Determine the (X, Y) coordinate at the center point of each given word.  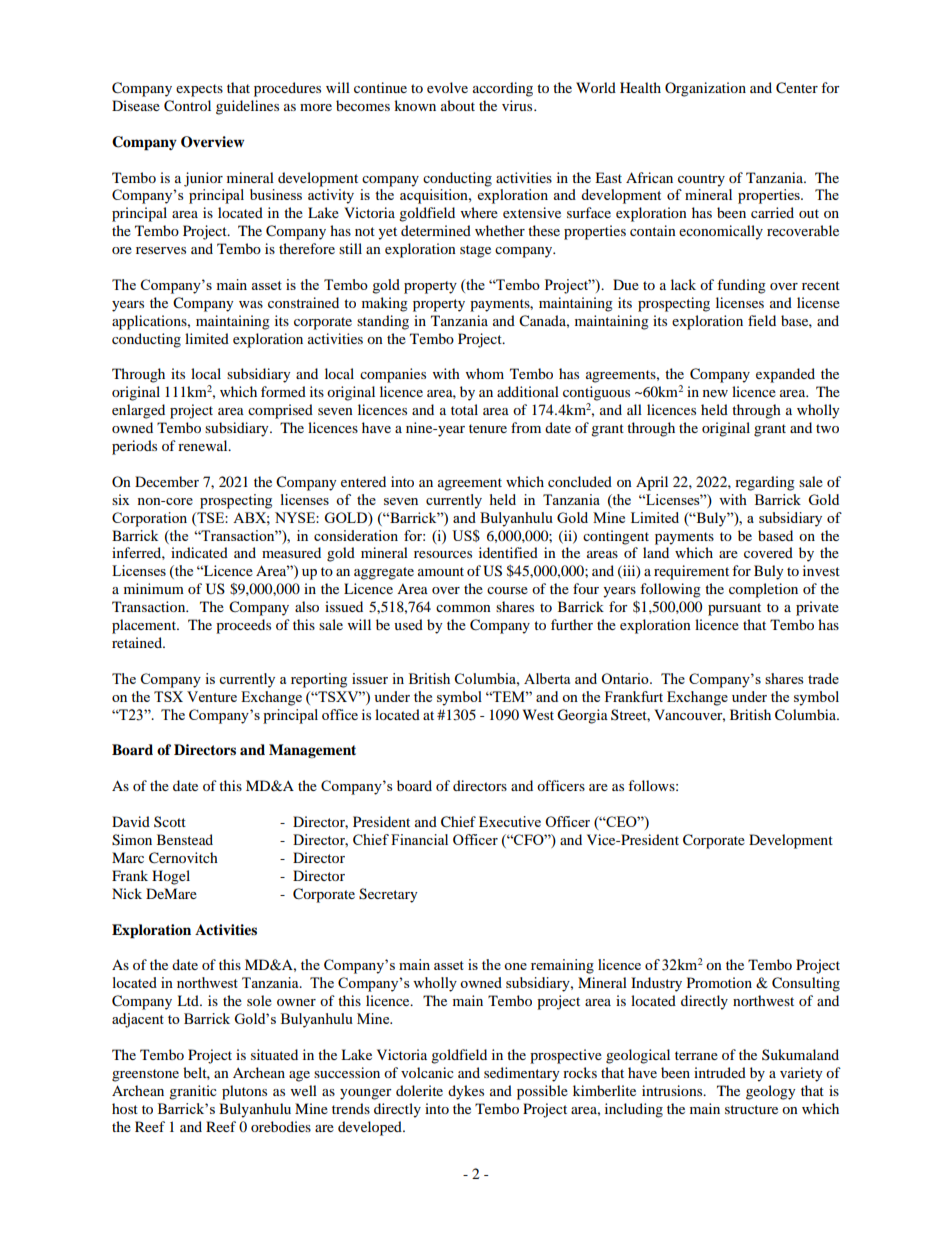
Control (187, 106)
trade (823, 678)
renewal (204, 445)
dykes (466, 1092)
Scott (170, 821)
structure (751, 1109)
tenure (488, 428)
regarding (765, 483)
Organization (705, 89)
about (458, 105)
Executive (510, 821)
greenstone (145, 1075)
